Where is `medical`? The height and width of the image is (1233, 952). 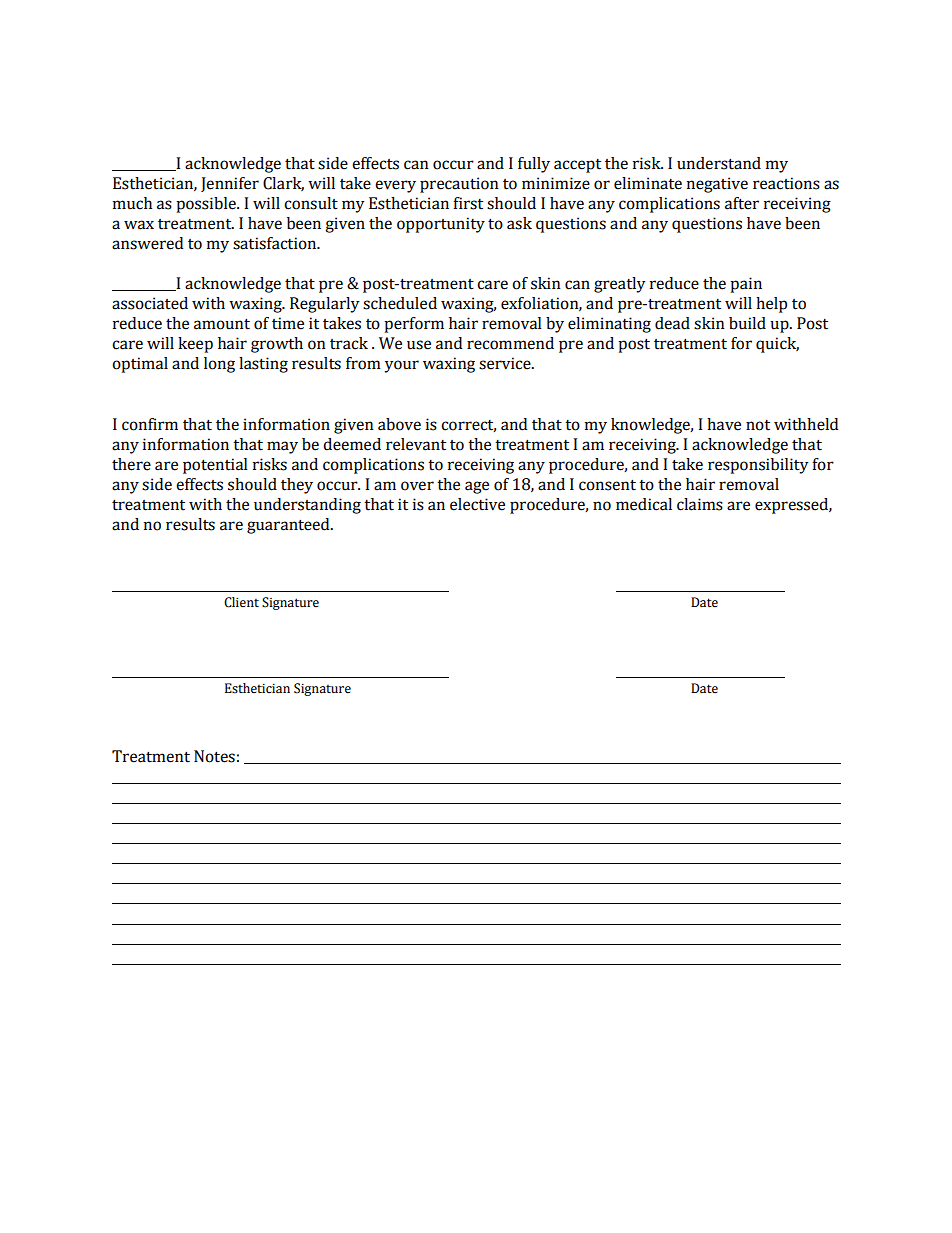
medical is located at coordinates (644, 504).
